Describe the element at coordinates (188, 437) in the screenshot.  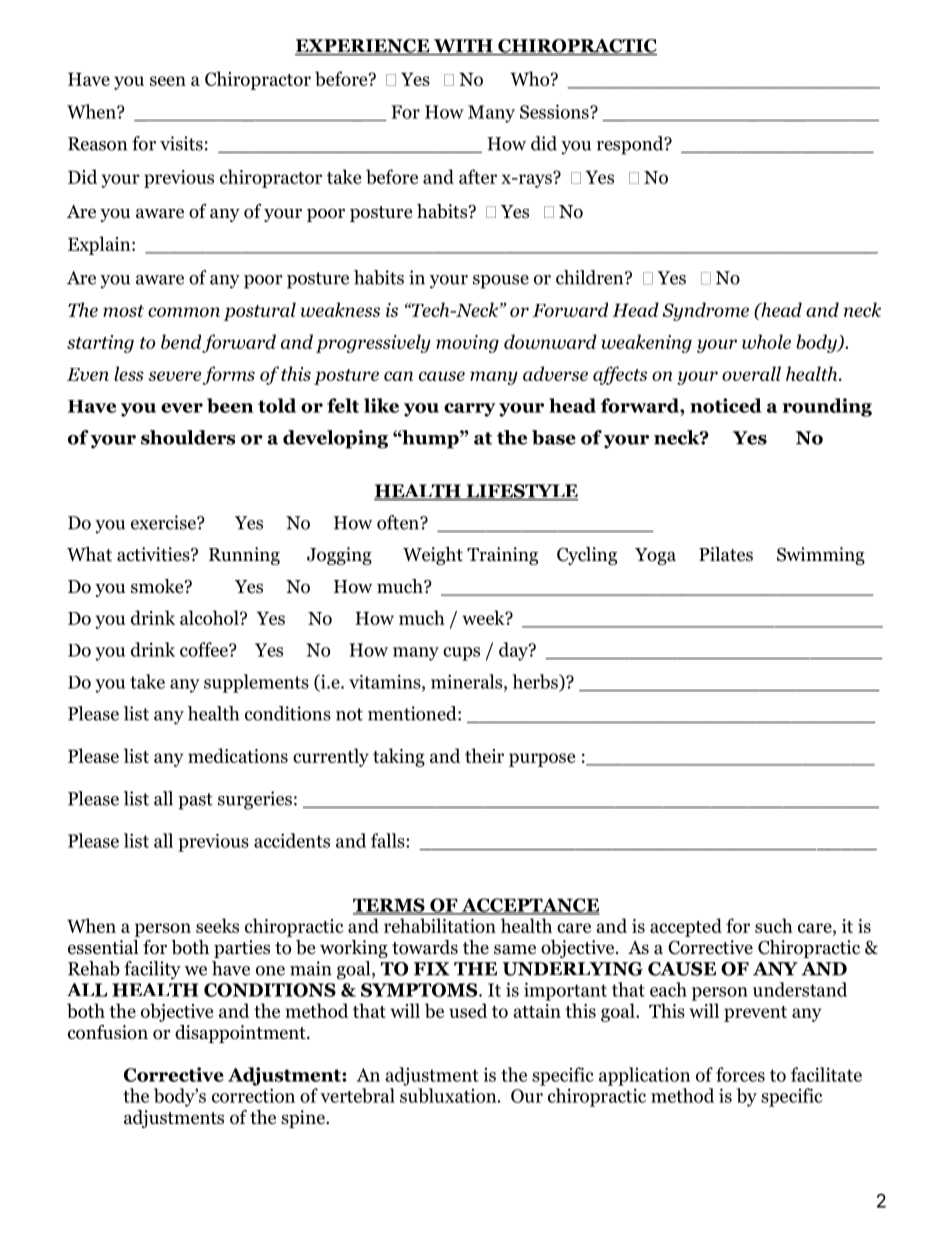
I see `shoulders` at that location.
